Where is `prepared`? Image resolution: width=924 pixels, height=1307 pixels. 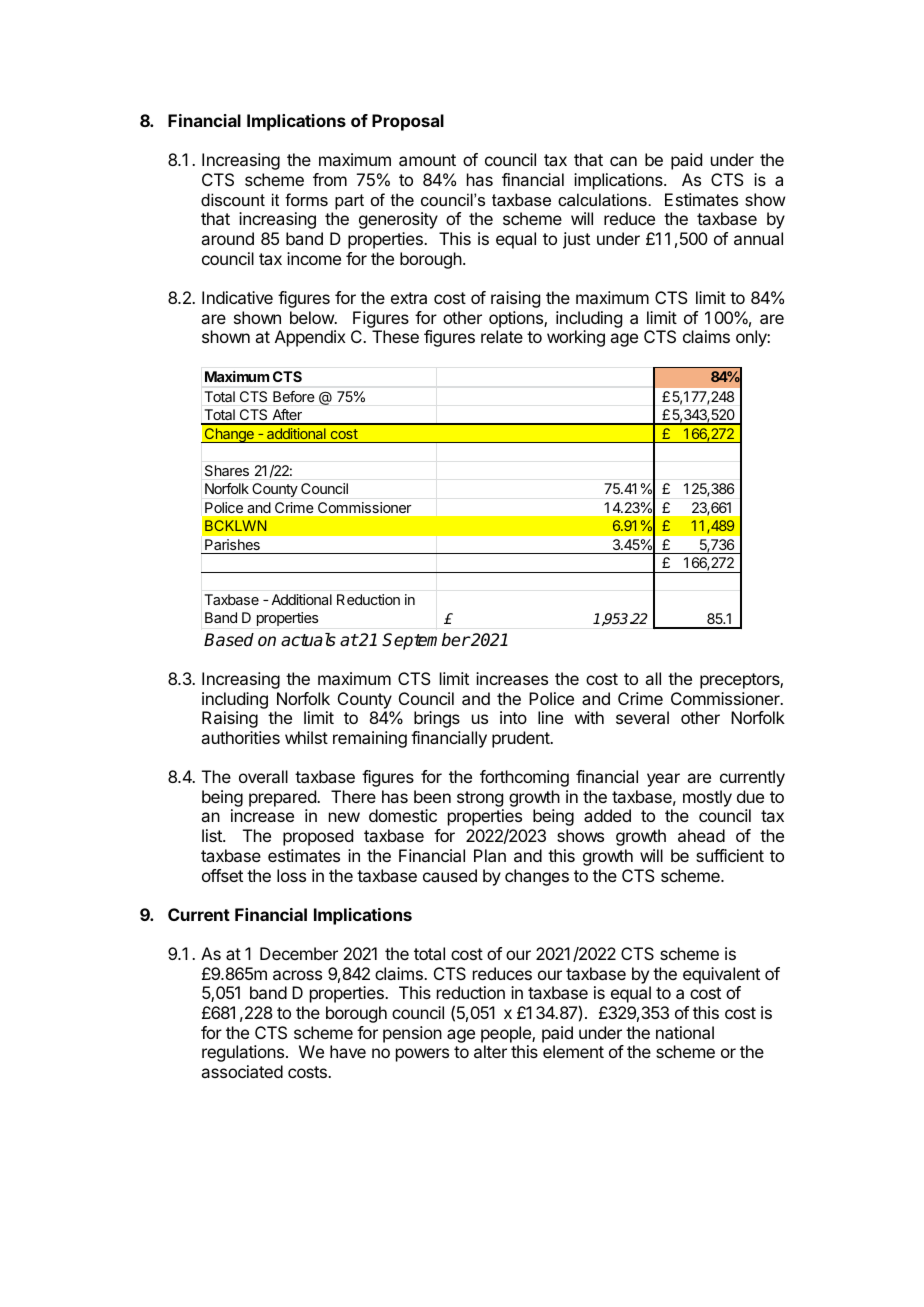
prepared is located at coordinates (283, 798).
